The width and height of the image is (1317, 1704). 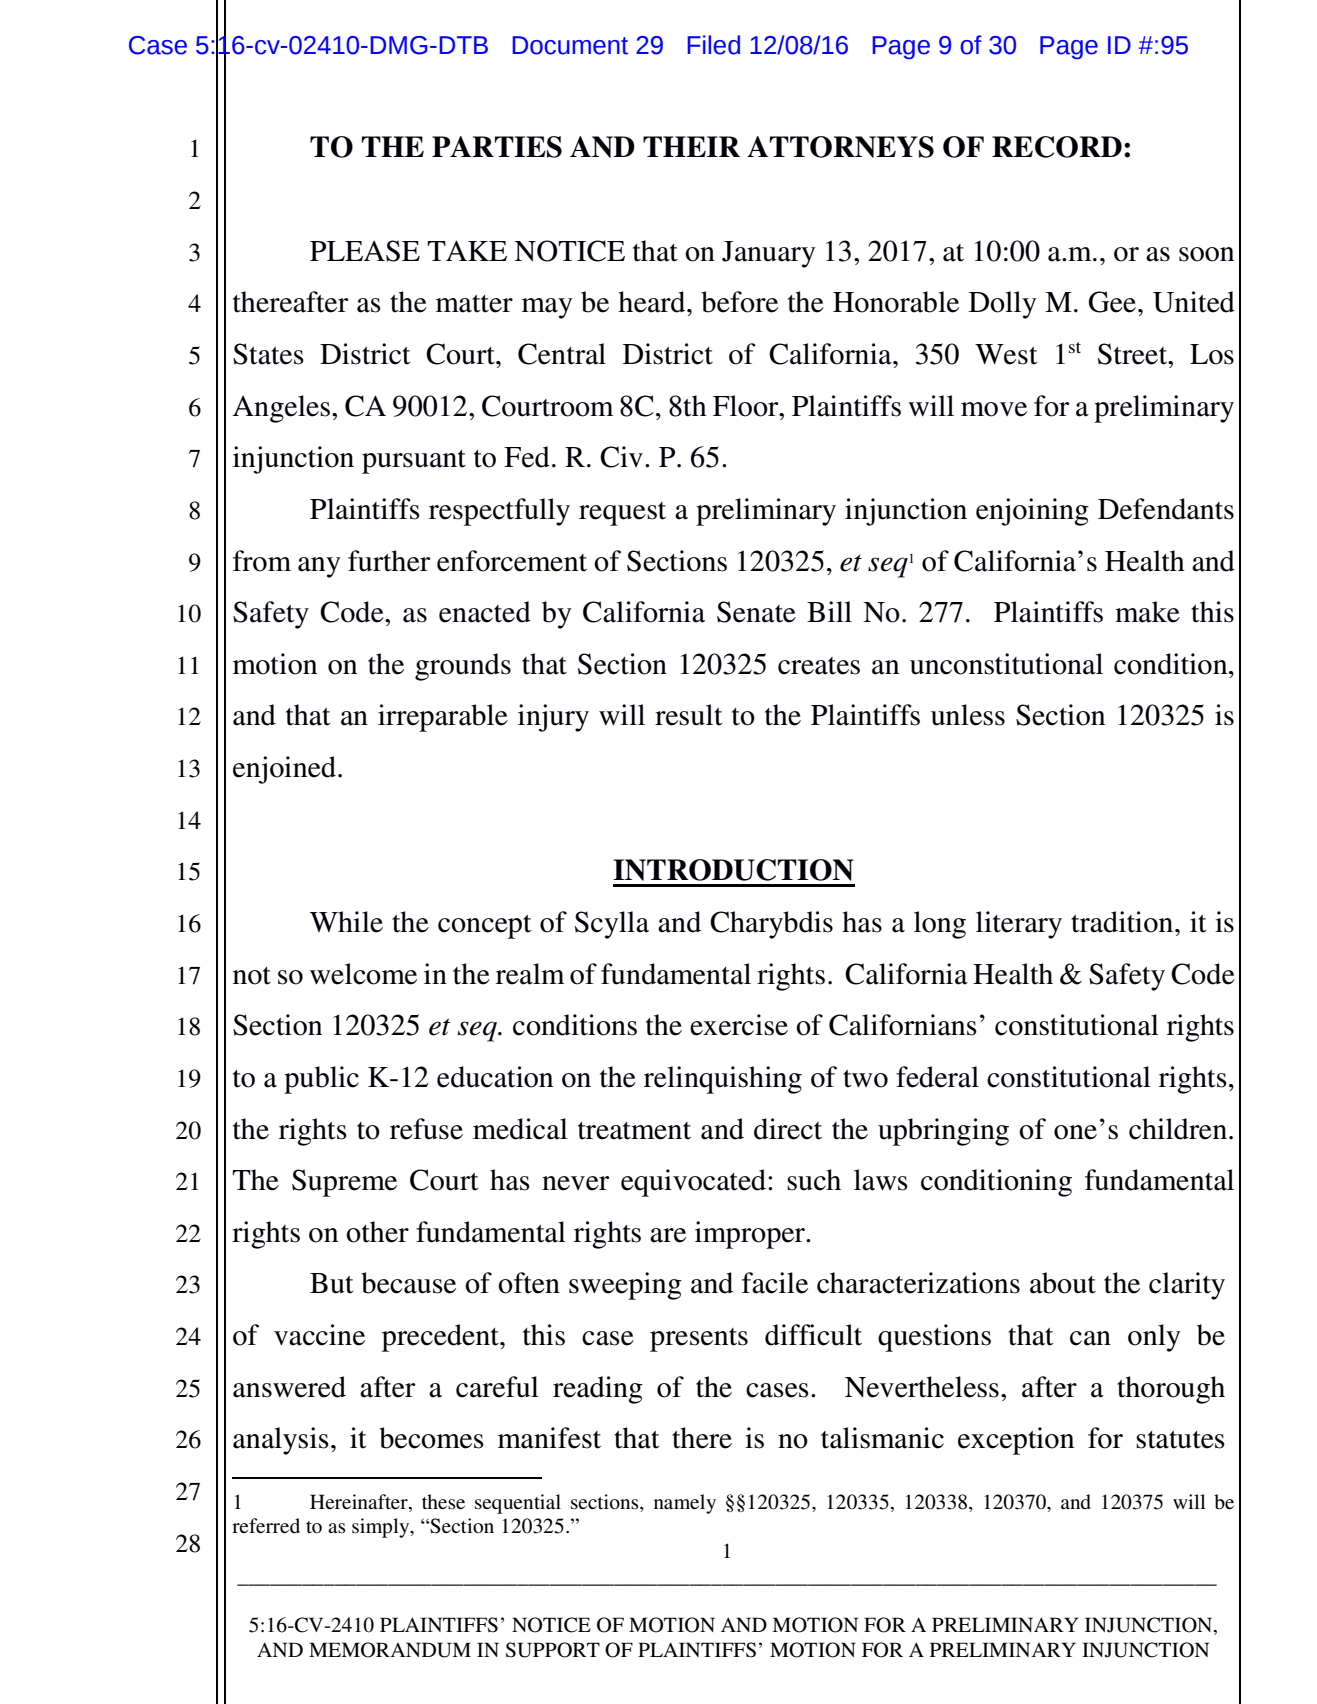 I want to click on other, so click(x=377, y=1232).
